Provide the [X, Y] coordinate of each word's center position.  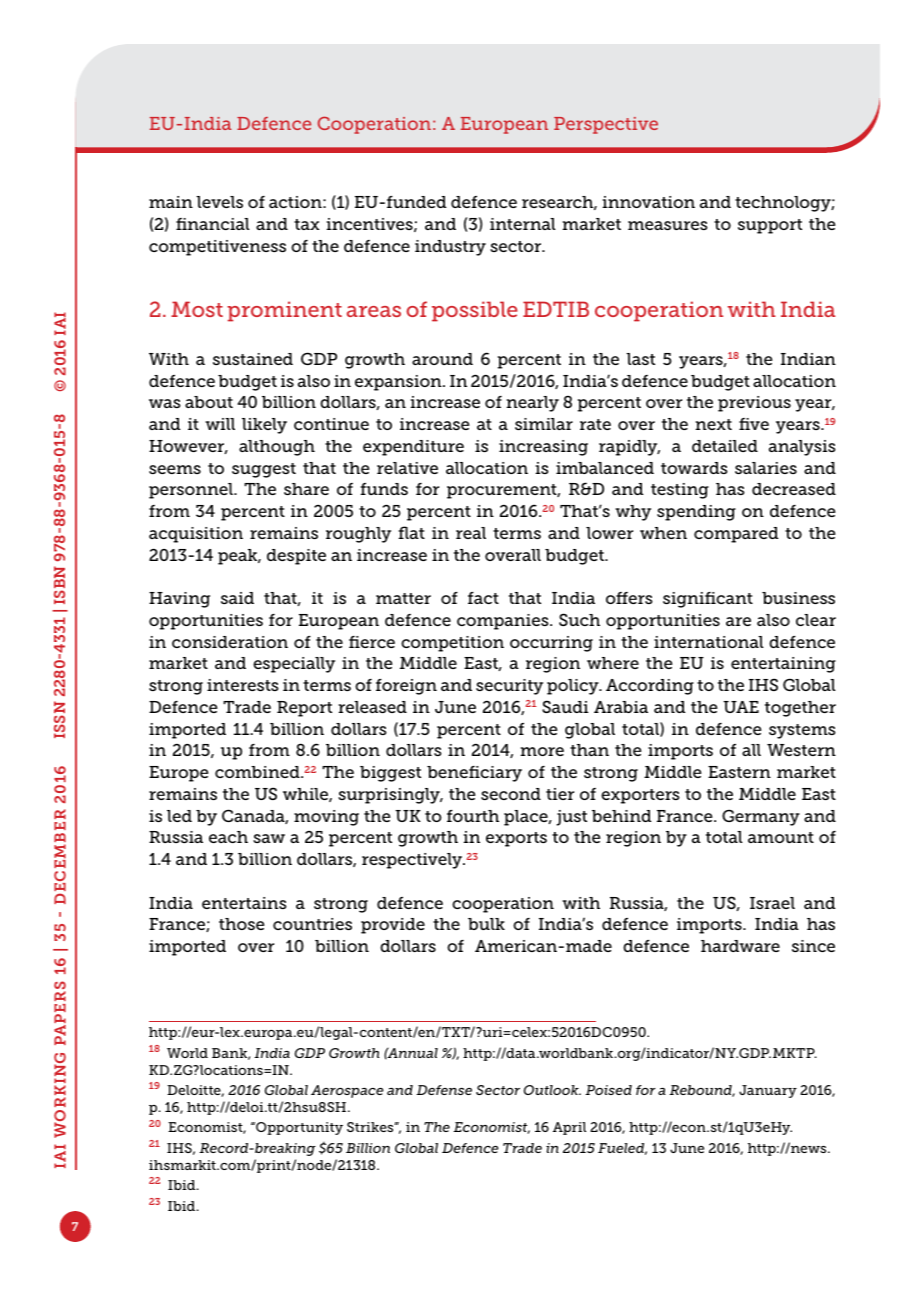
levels [219, 202]
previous [754, 404]
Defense [444, 1090]
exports [516, 839]
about [209, 402]
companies [504, 622]
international [709, 642]
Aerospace [347, 1091]
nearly [533, 404]
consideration [230, 642]
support [770, 226]
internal [523, 224]
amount [781, 837]
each [228, 837]
